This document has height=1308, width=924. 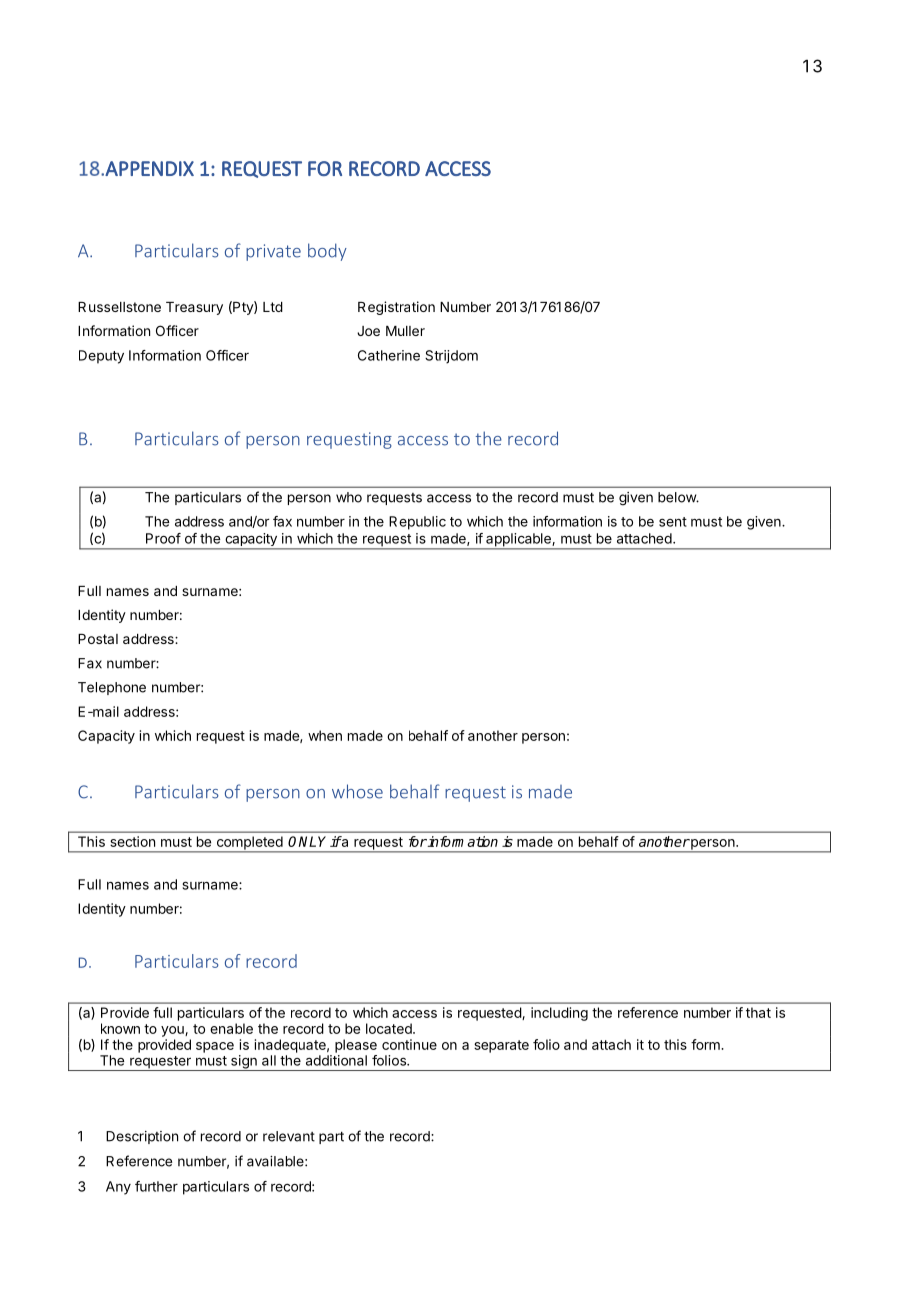 What do you see at coordinates (327, 252) in the document?
I see `body` at bounding box center [327, 252].
